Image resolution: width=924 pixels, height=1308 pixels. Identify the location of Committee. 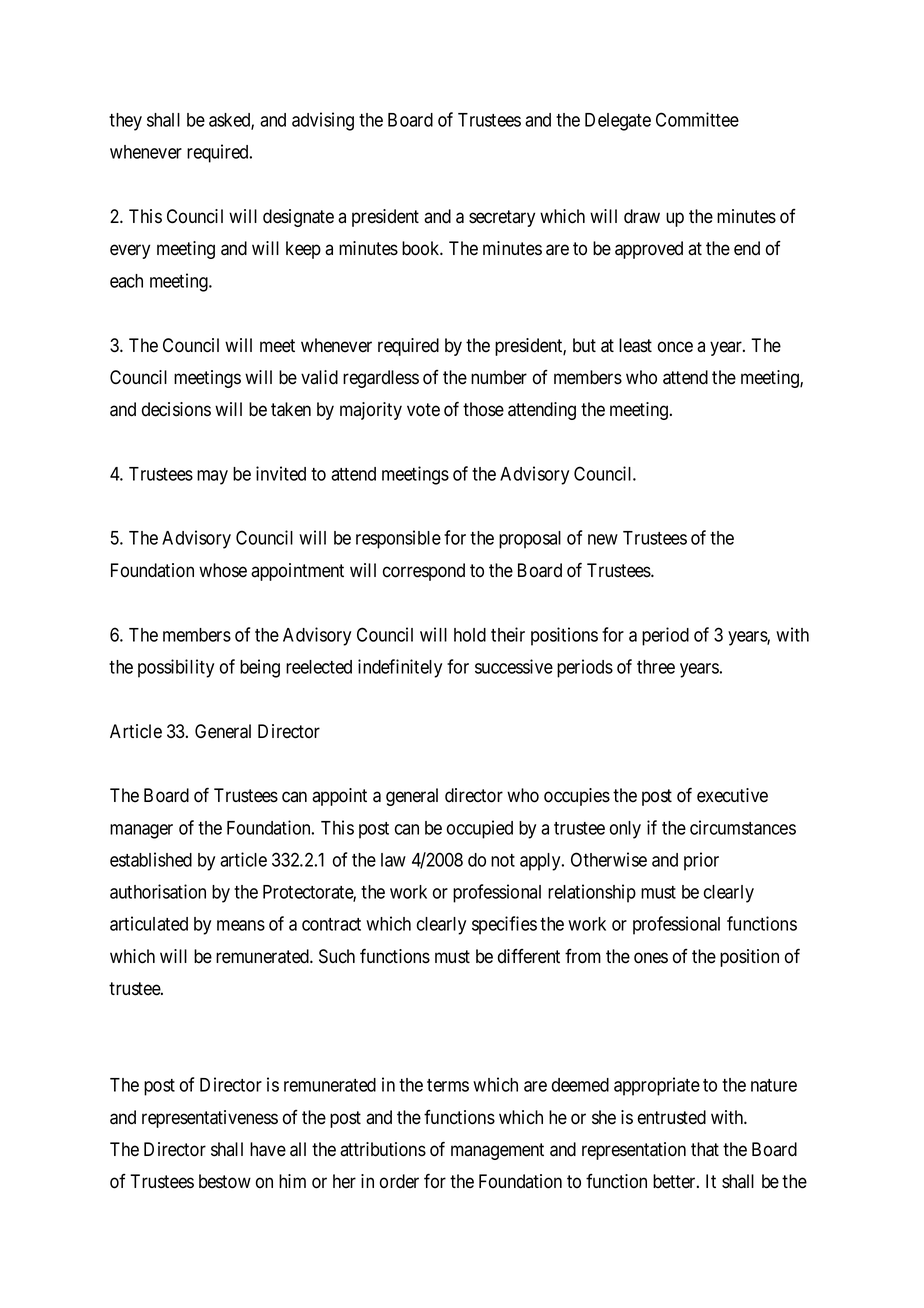
(697, 119).
